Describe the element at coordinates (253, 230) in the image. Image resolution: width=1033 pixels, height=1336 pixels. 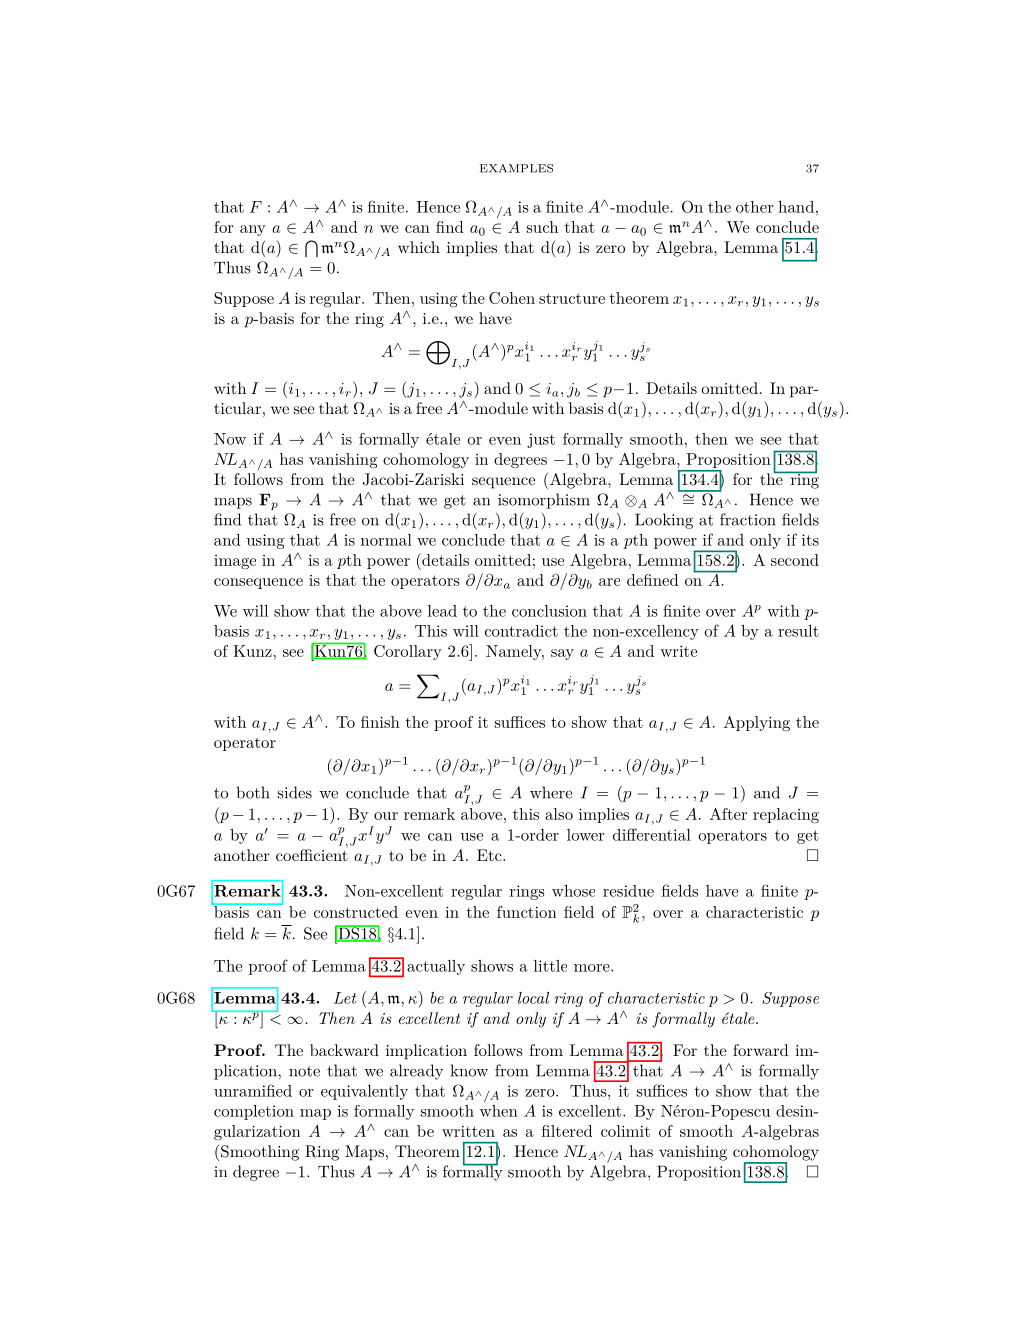
I see `any` at that location.
